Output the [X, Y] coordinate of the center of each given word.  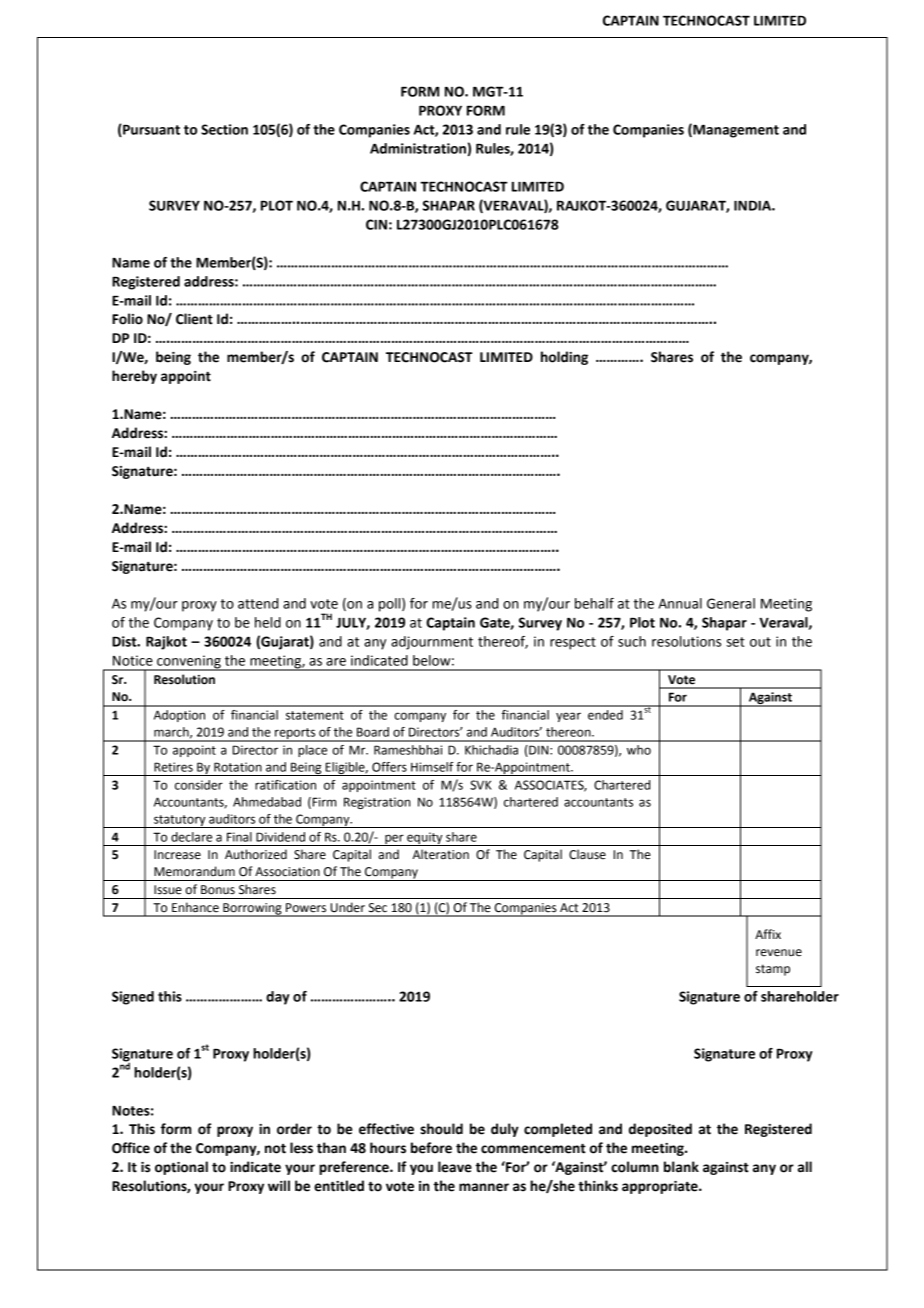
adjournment [432, 643]
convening [189, 663]
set [735, 642]
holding [564, 358]
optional [181, 1168]
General [731, 603]
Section [224, 129]
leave [455, 1167]
